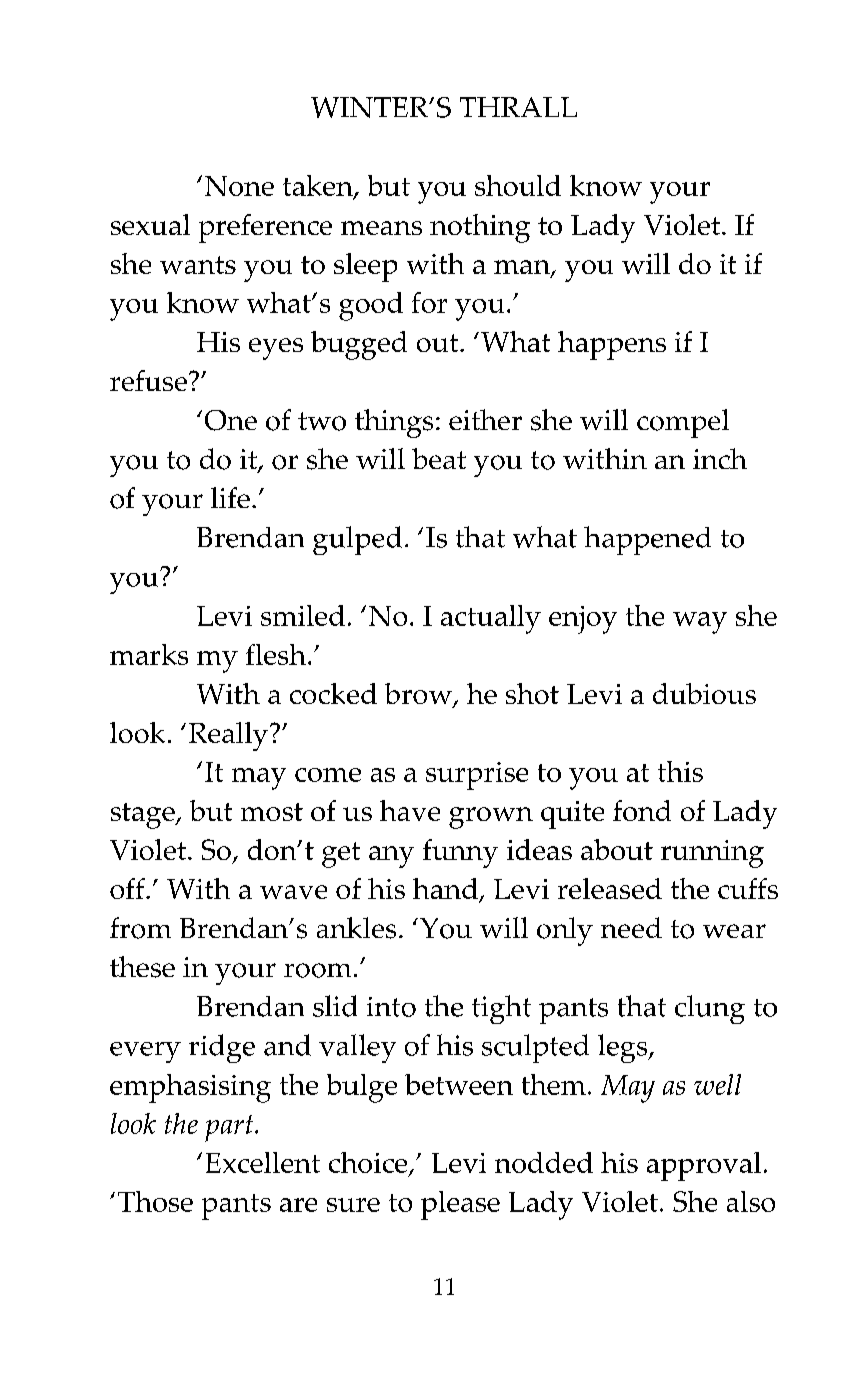 The width and height of the screenshot is (868, 1389). Describe the element at coordinates (704, 1166) in the screenshot. I see `approval` at that location.
